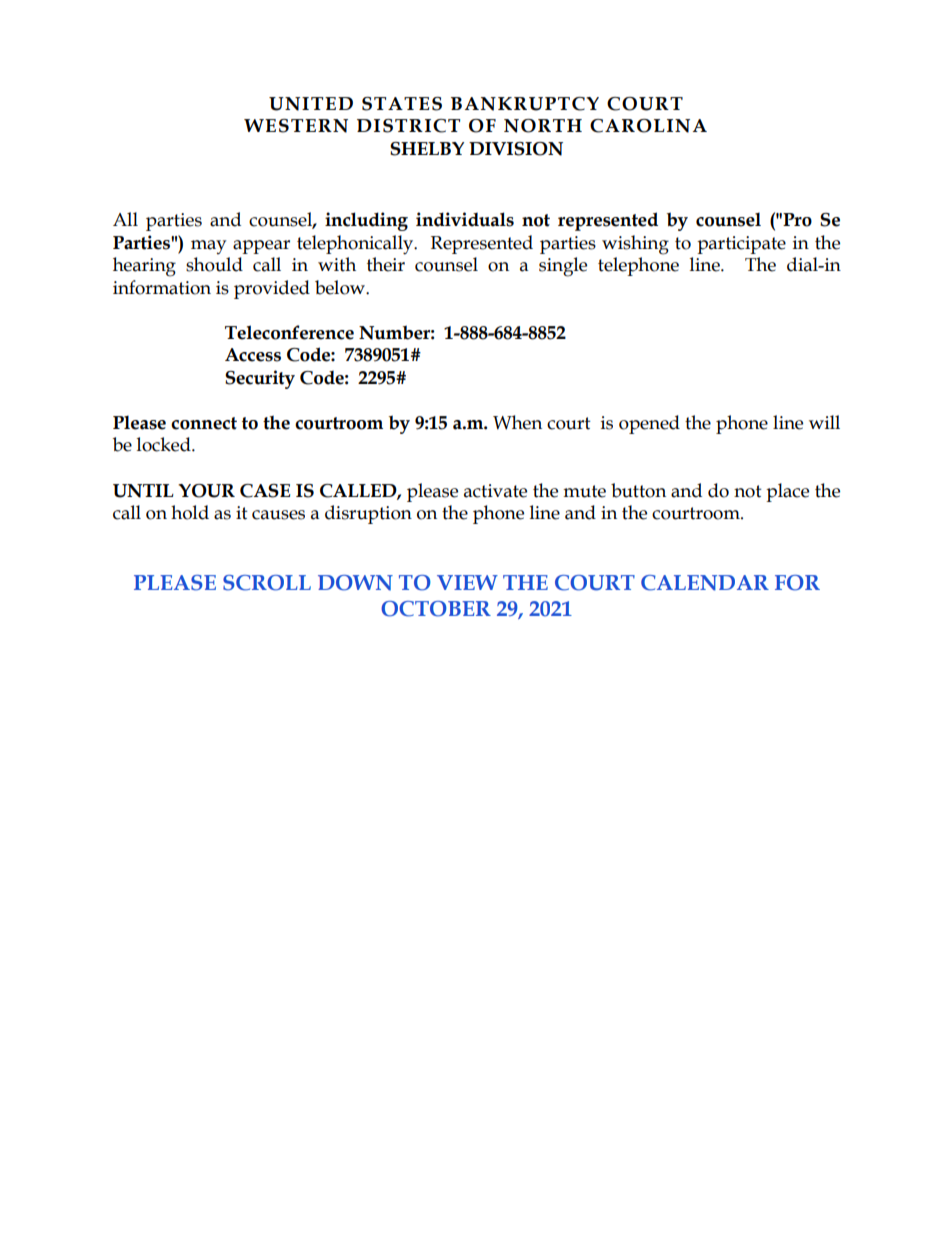  Describe the element at coordinates (824, 422) in the screenshot. I see `will` at that location.
